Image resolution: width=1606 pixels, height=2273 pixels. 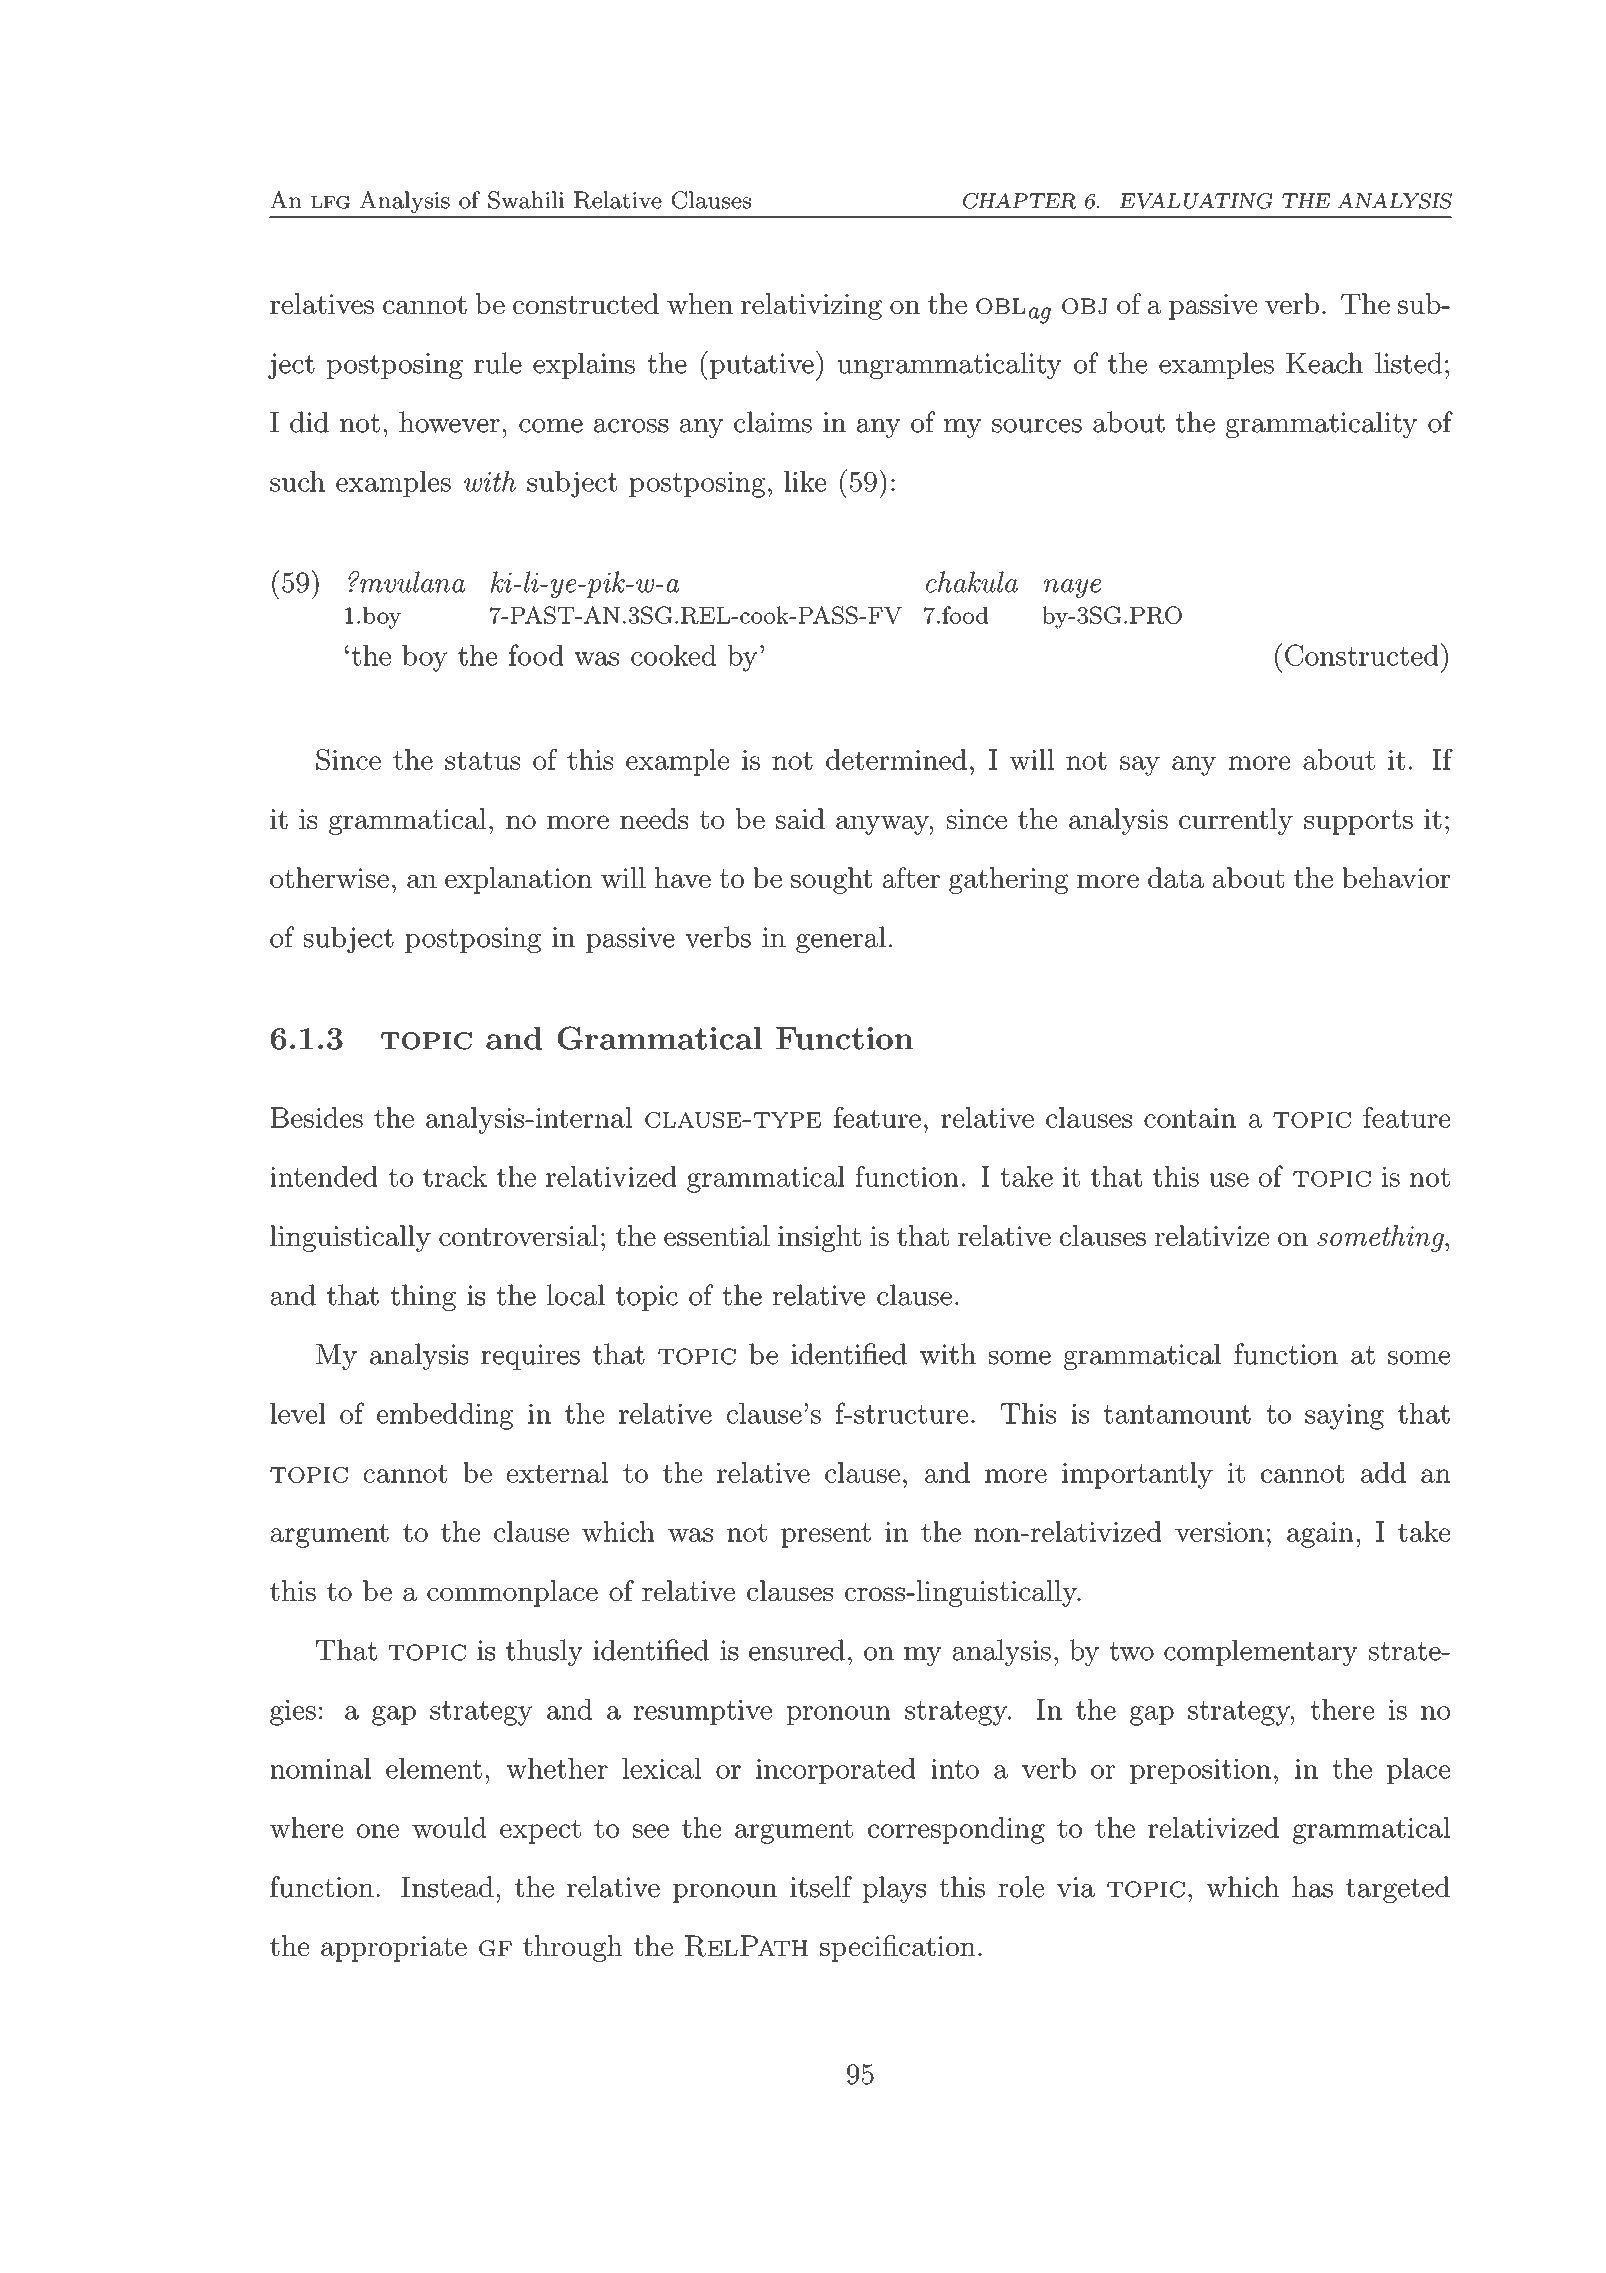 I want to click on itself, so click(x=821, y=1887).
